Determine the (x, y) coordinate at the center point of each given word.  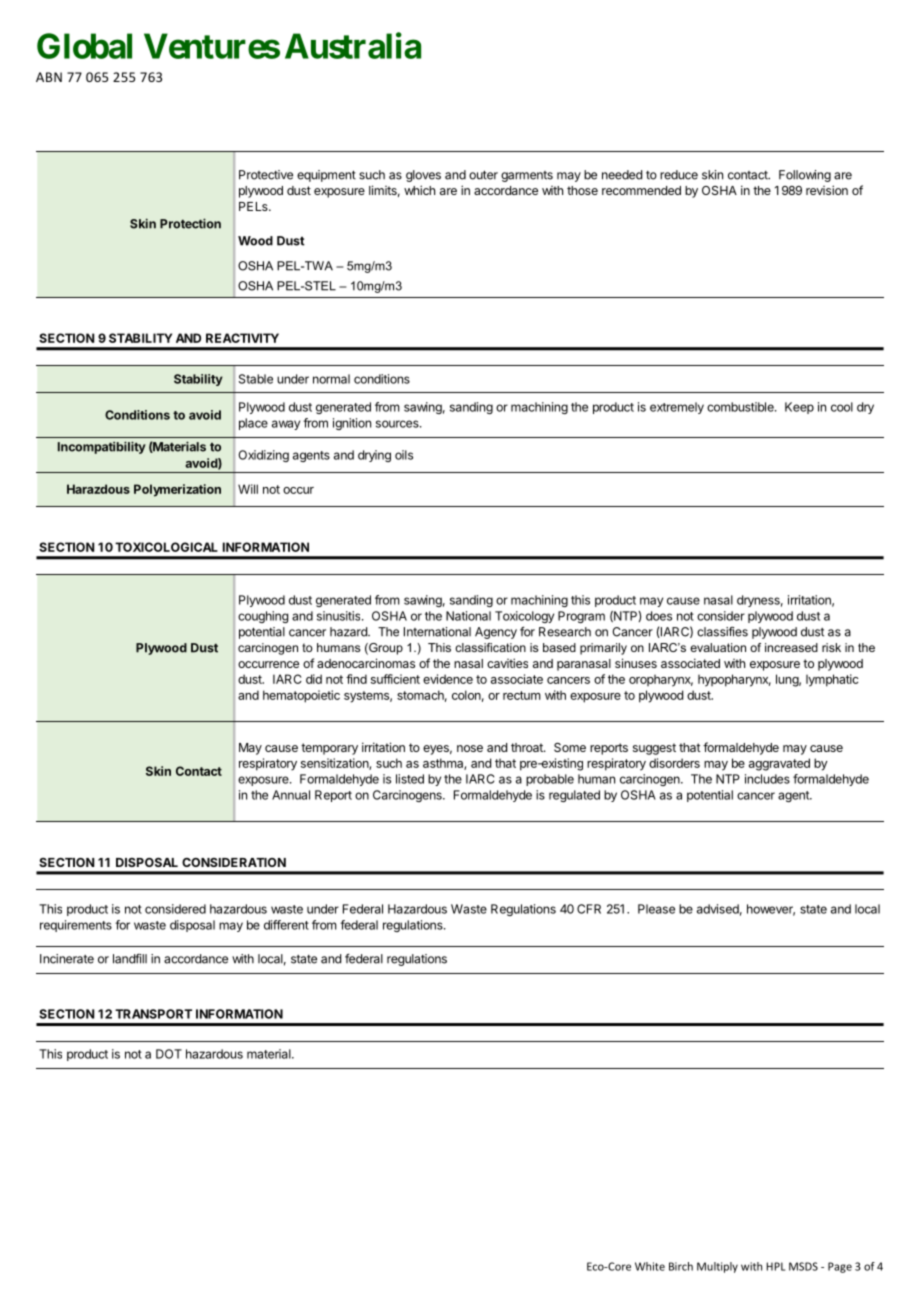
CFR (589, 909)
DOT (169, 1054)
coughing (263, 617)
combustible (741, 407)
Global (84, 46)
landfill (130, 959)
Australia (353, 45)
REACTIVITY (242, 338)
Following (805, 176)
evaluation (718, 647)
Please (656, 909)
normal (331, 379)
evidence (448, 679)
